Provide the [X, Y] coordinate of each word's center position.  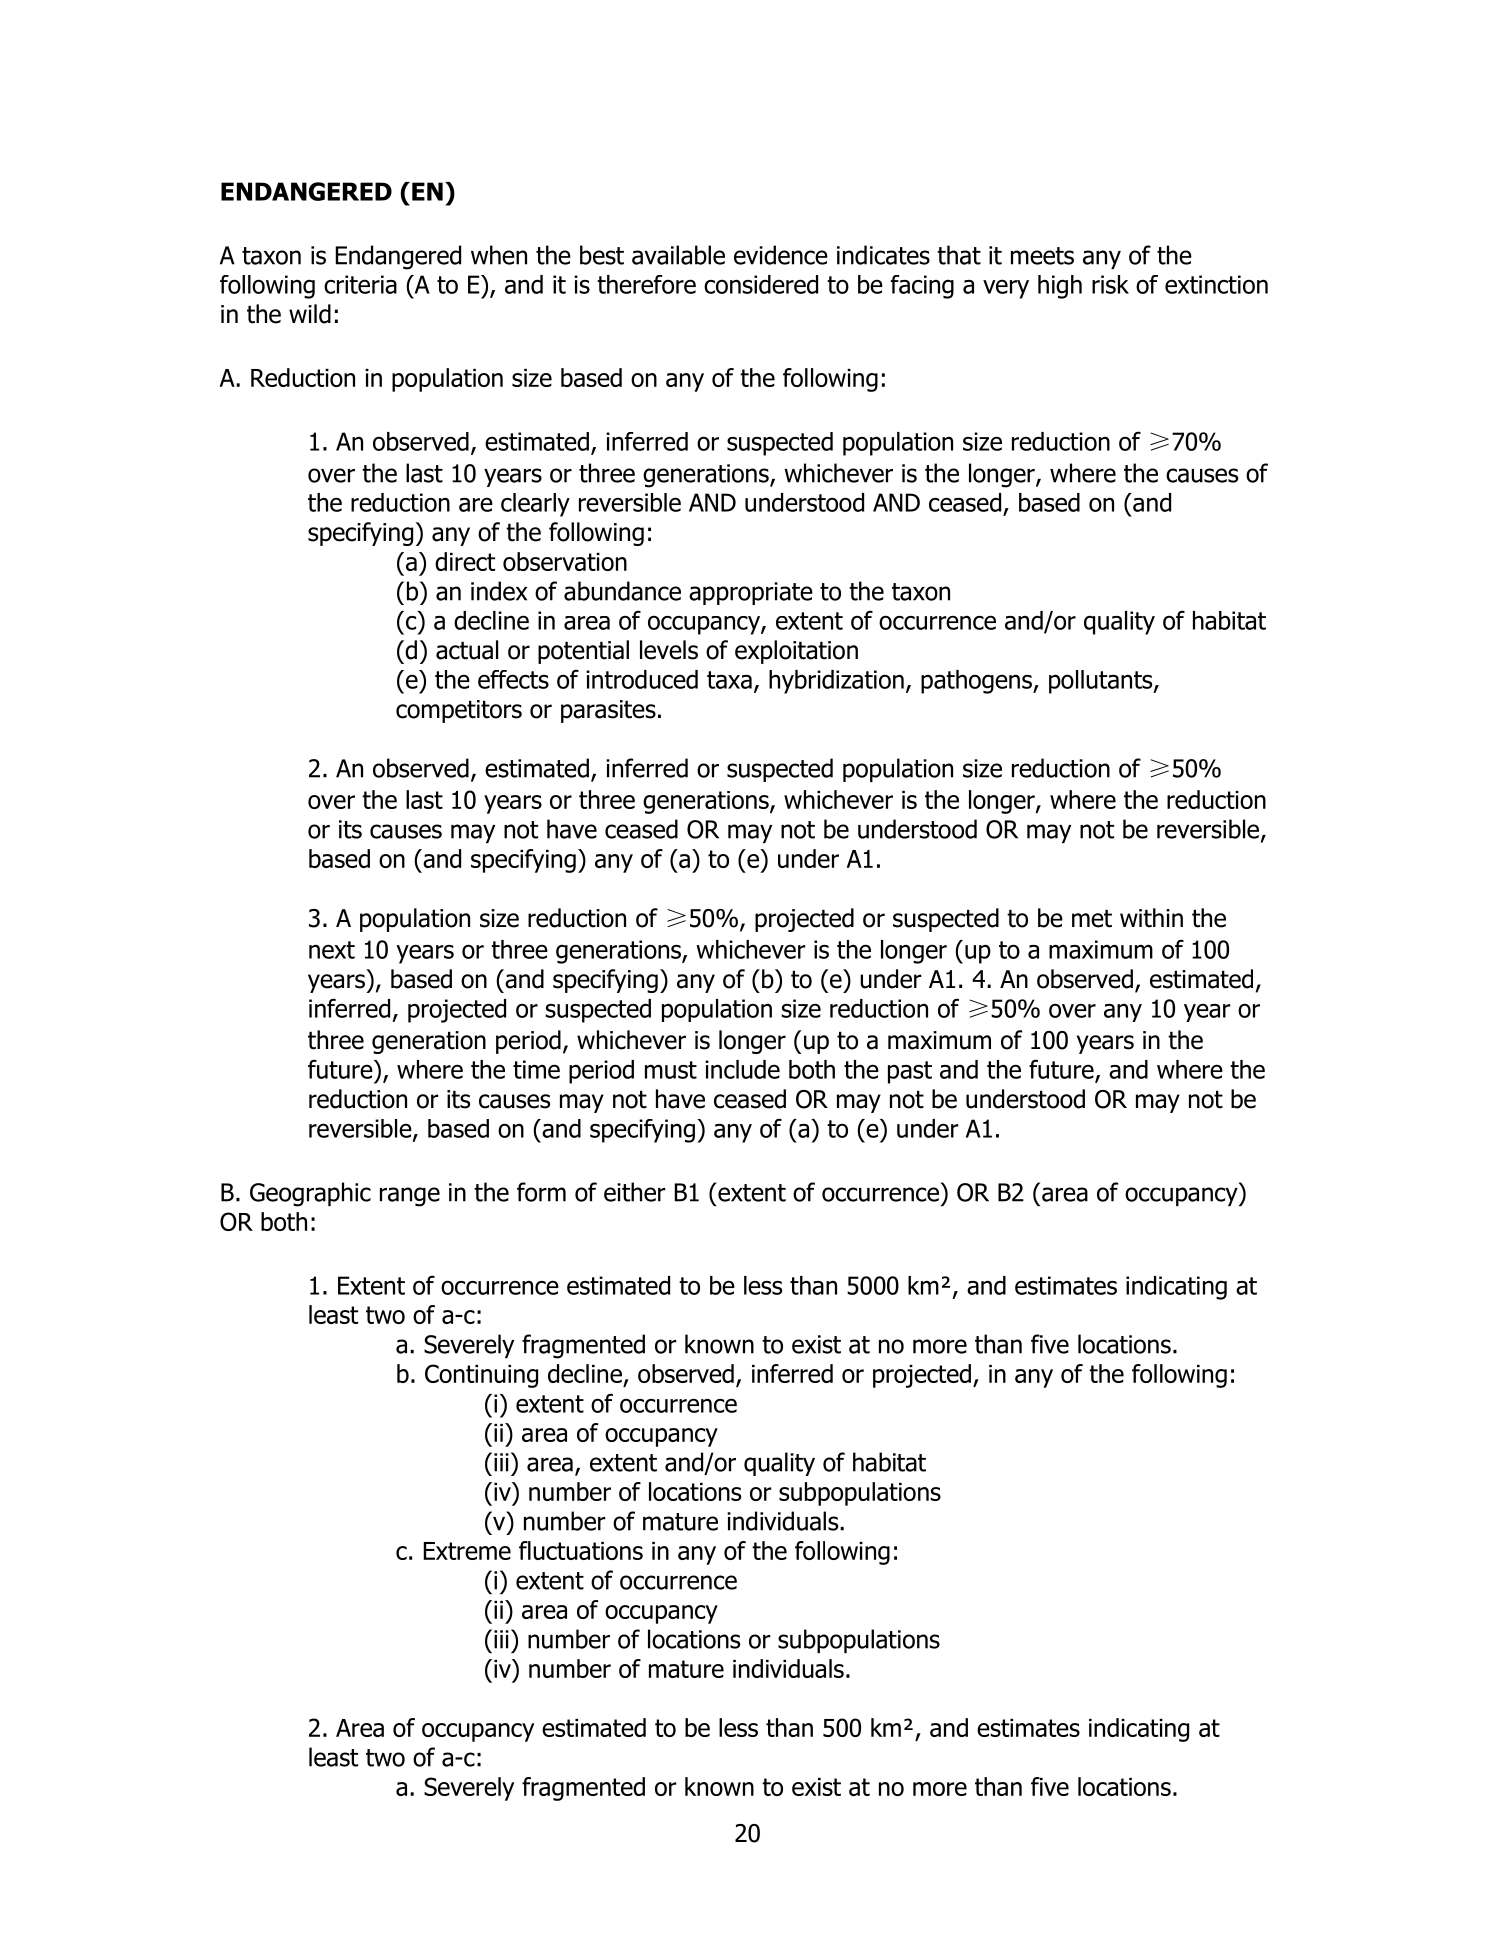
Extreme [467, 1551]
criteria [360, 284]
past [910, 1072]
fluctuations [581, 1550]
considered [761, 284]
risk [1110, 284]
